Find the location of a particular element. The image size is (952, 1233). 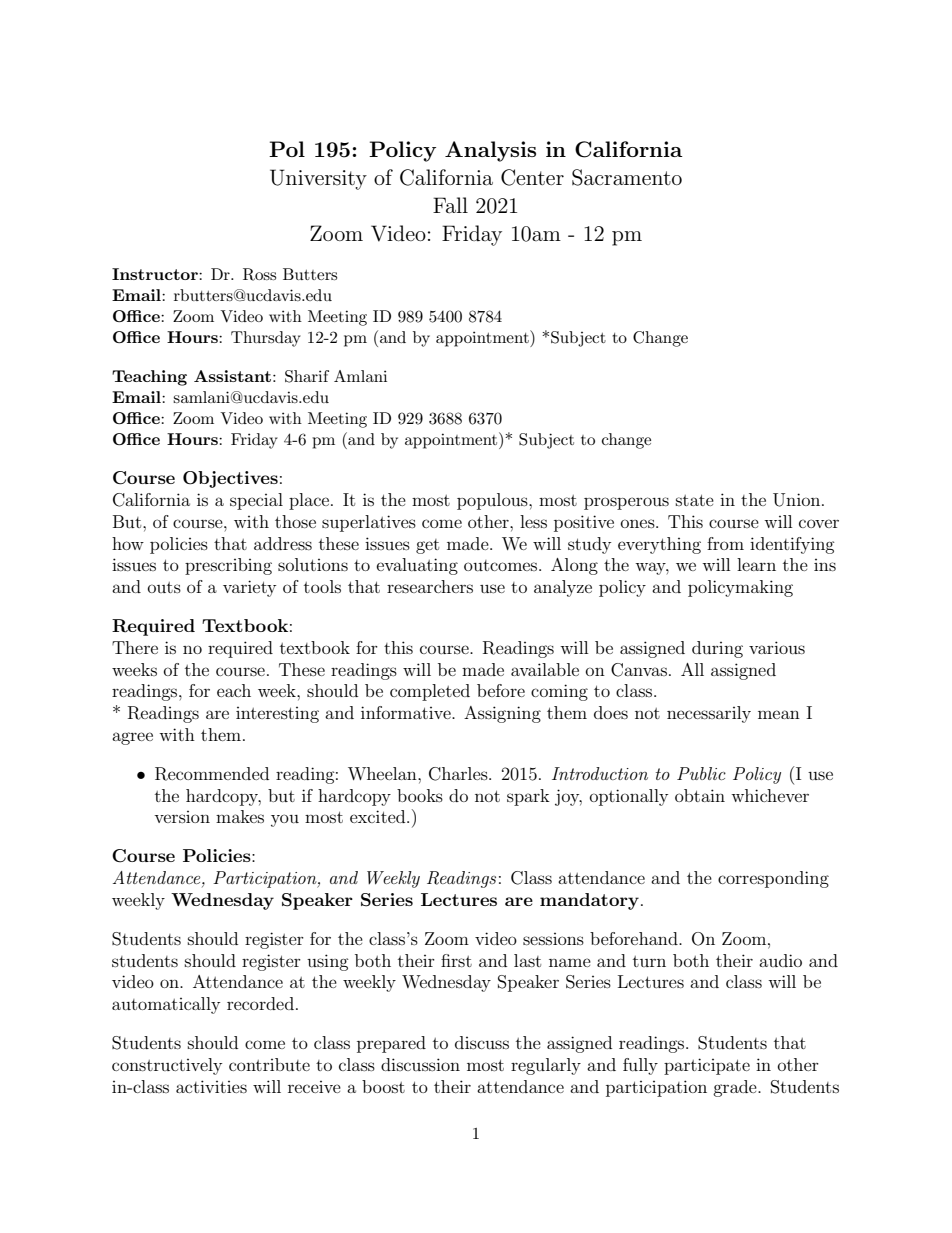

variety is located at coordinates (249, 588).
